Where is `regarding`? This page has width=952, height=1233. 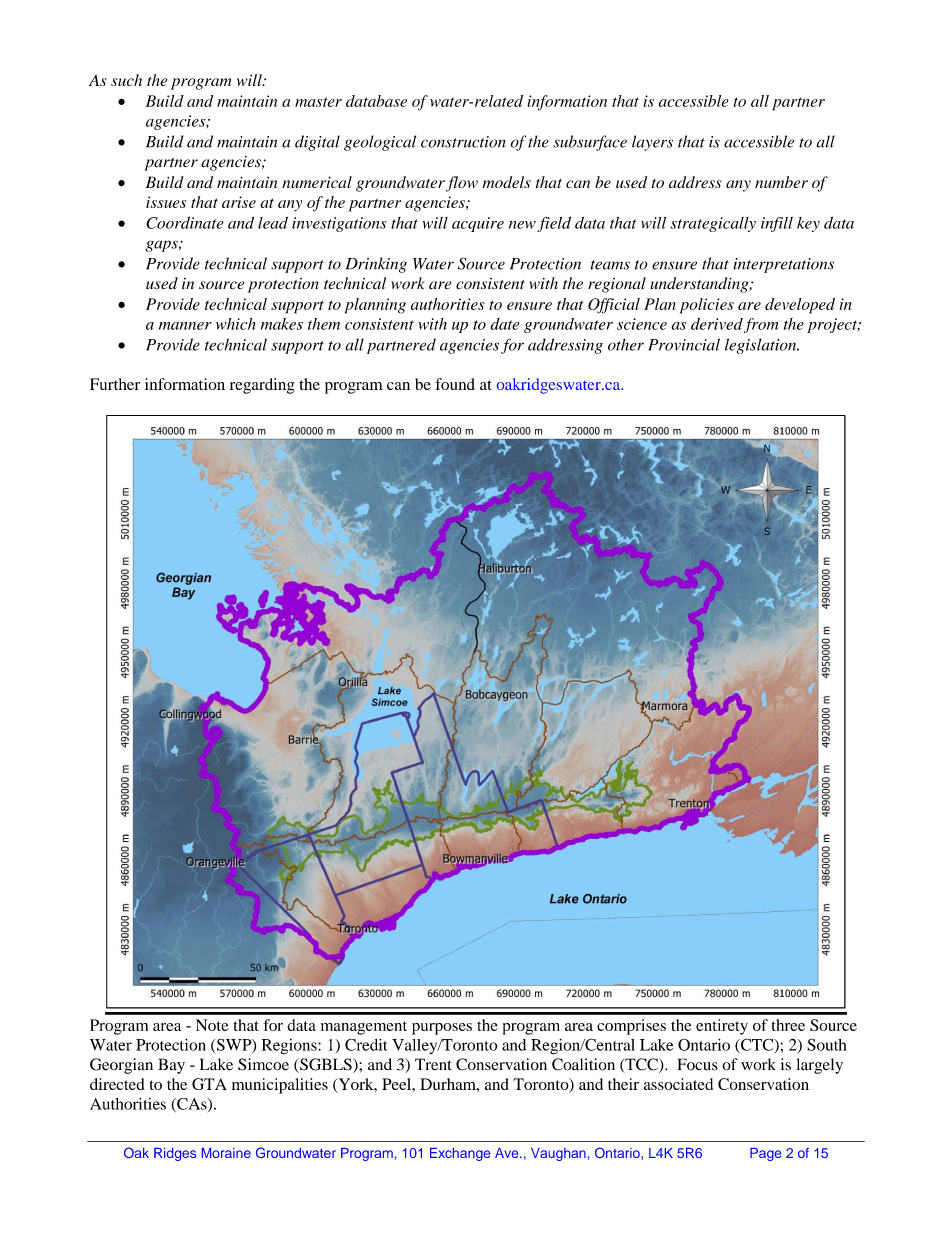
regarding is located at coordinates (262, 386).
